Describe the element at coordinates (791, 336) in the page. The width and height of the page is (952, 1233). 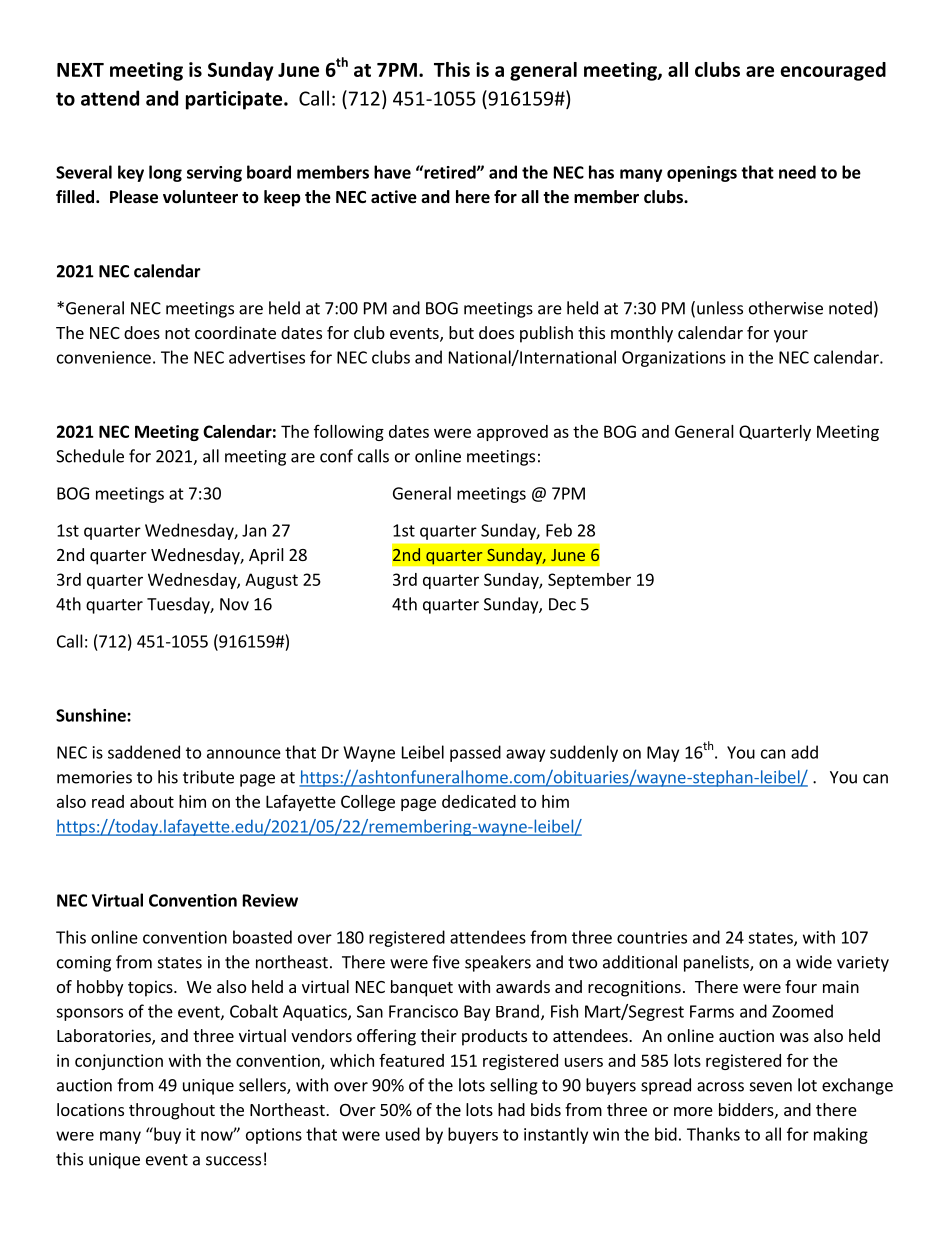
I see `your` at that location.
